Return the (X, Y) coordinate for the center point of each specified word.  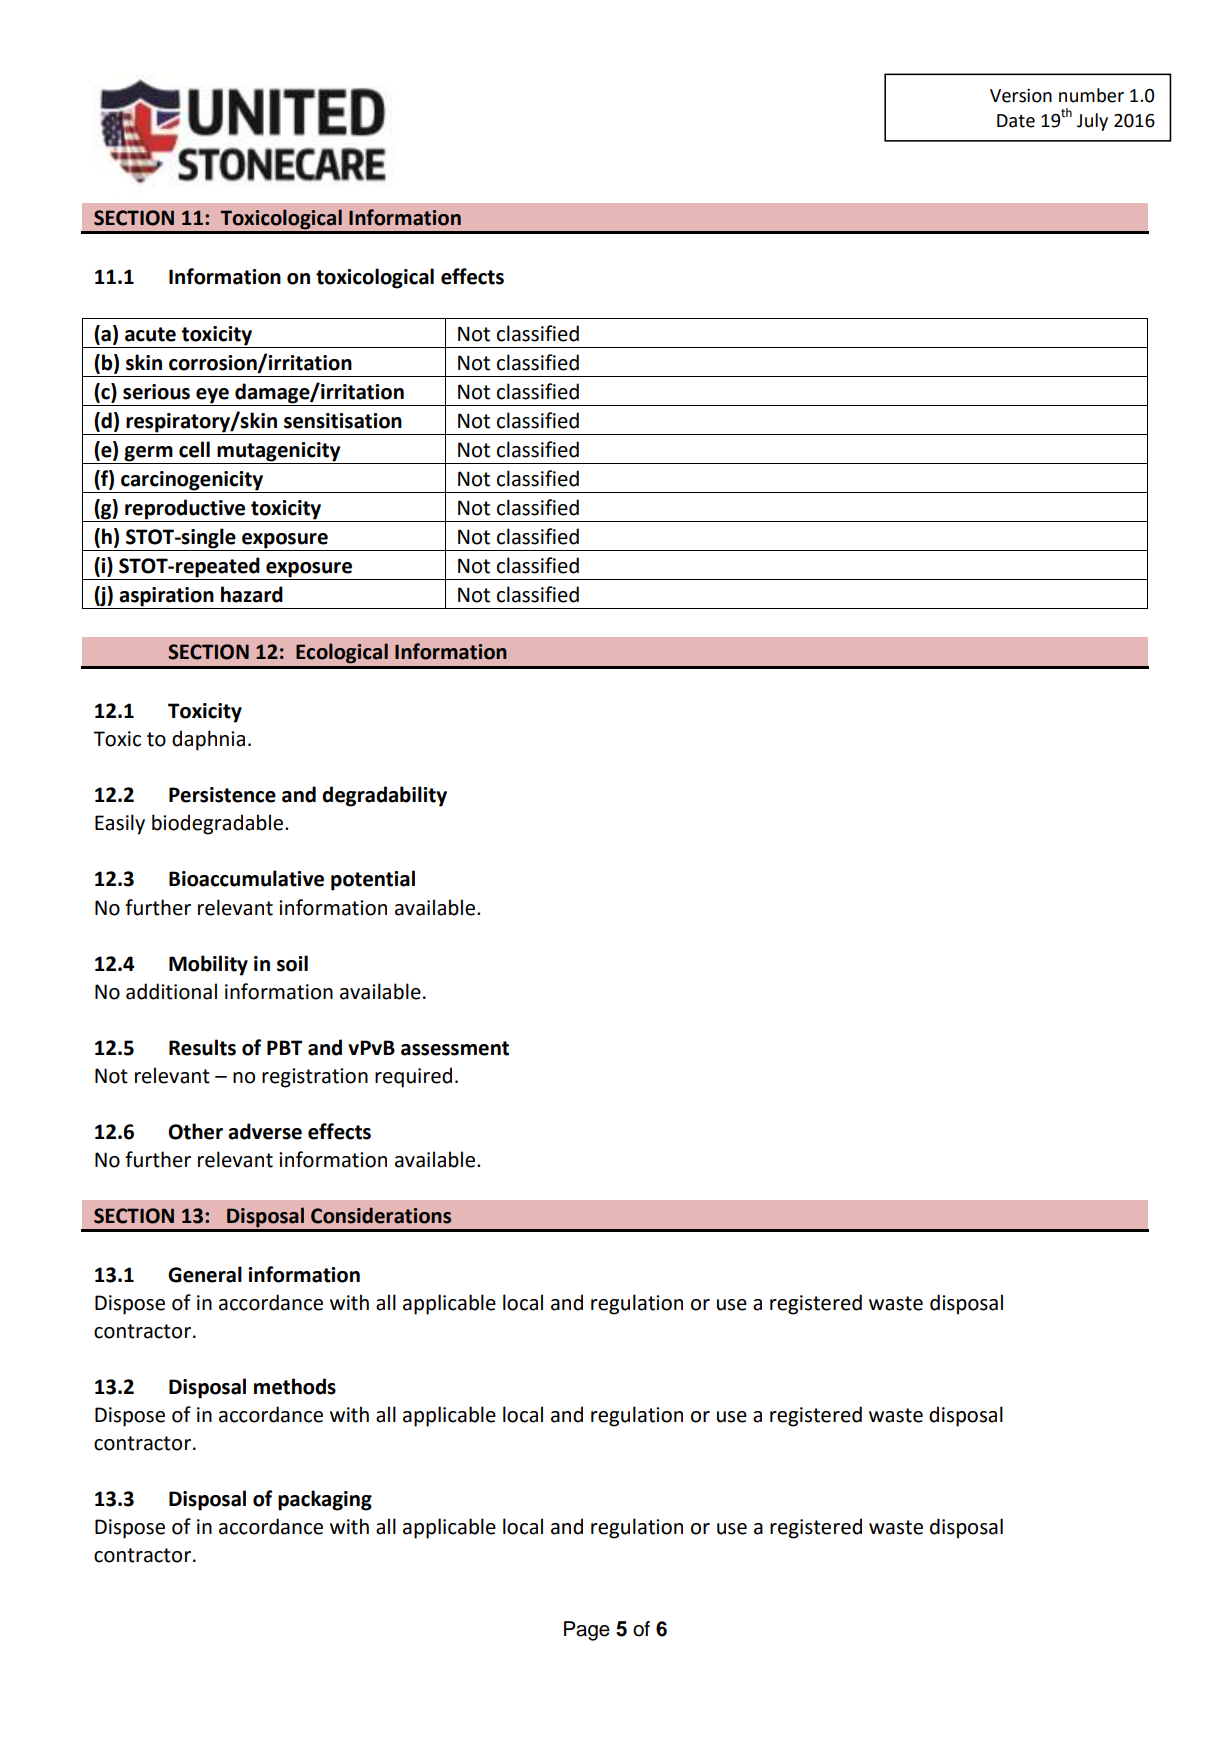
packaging (325, 1500)
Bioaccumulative (246, 878)
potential (373, 880)
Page (587, 1631)
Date (1016, 121)
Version (1021, 95)
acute (150, 334)
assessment (455, 1048)
